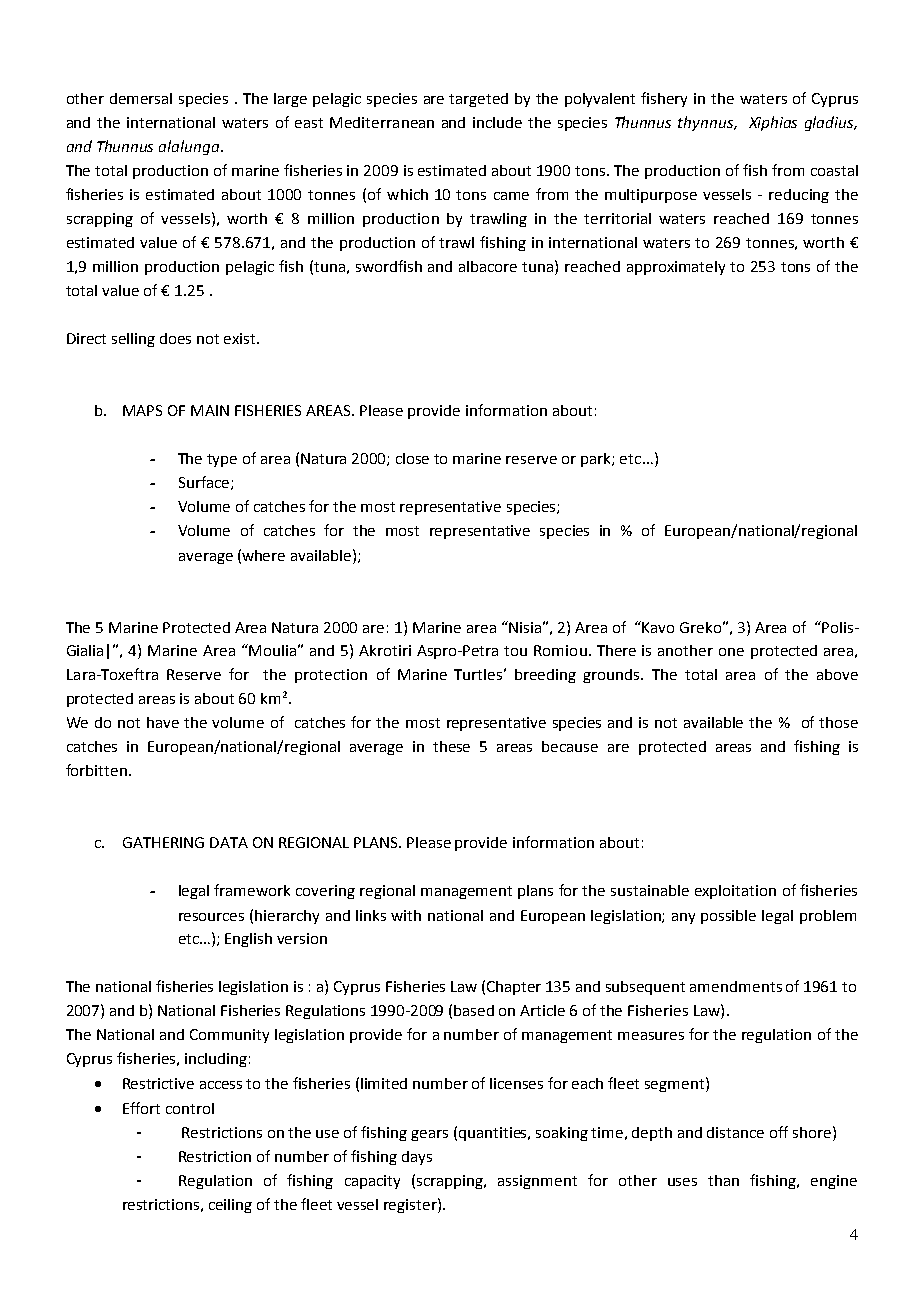 This screenshot has height=1308, width=924. What do you see at coordinates (723, 1180) in the screenshot?
I see `than` at bounding box center [723, 1180].
